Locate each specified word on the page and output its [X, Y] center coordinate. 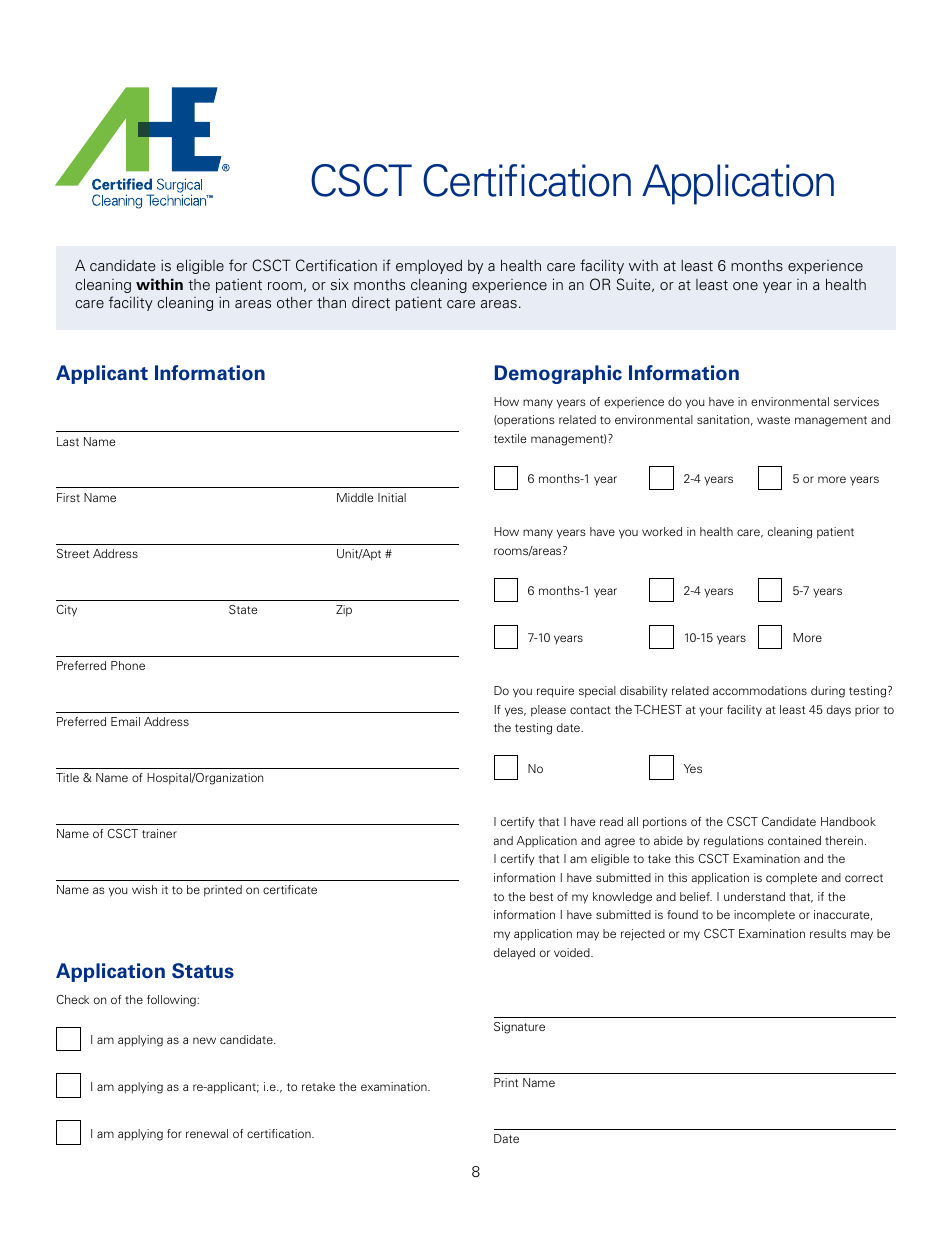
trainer [159, 833]
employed [429, 267]
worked [662, 531]
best [541, 896]
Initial [392, 497]
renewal [207, 1133]
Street [73, 553]
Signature [519, 1028]
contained [794, 840]
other [295, 302]
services [856, 401]
